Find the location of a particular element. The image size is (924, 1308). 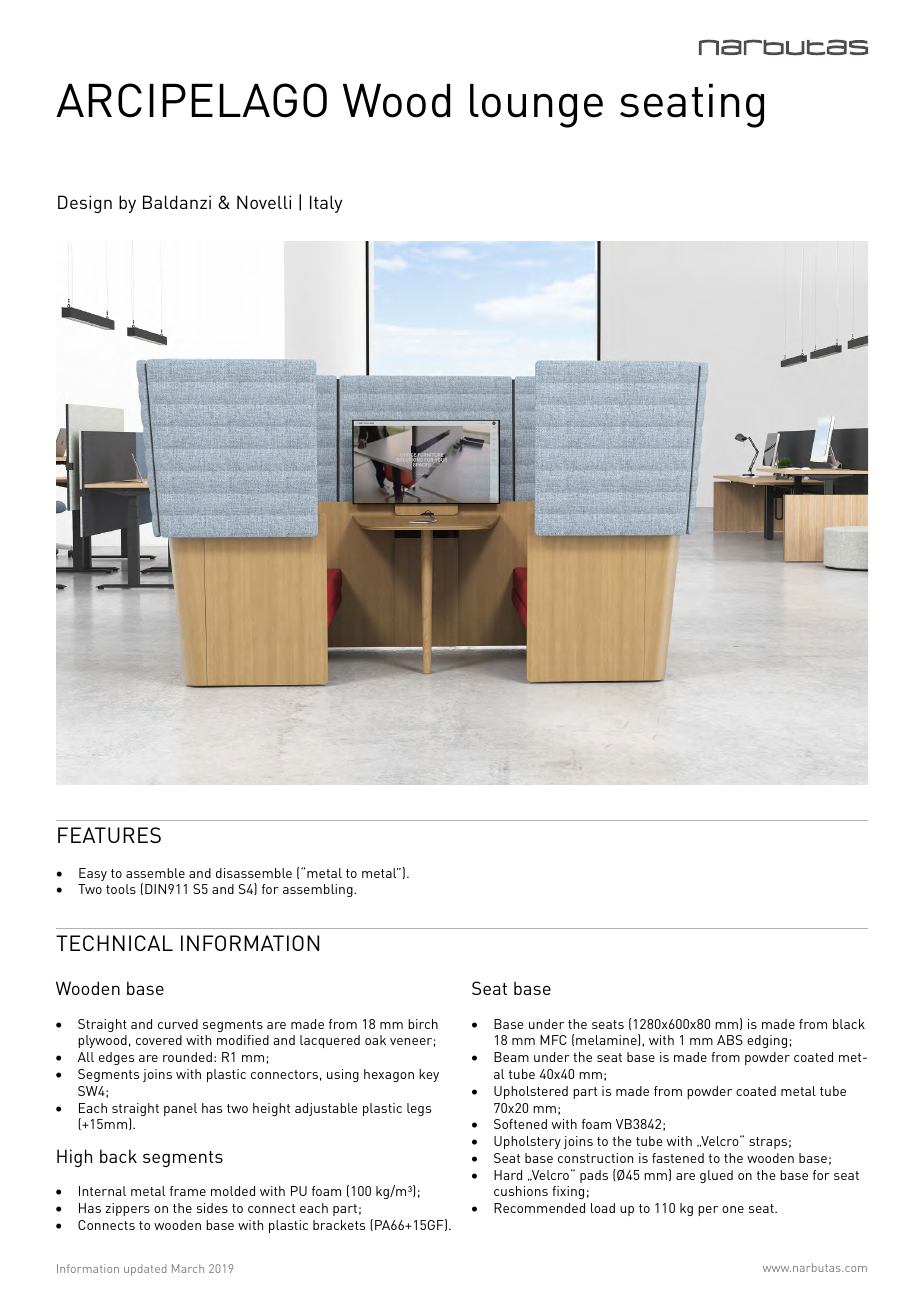

black is located at coordinates (849, 1024).
